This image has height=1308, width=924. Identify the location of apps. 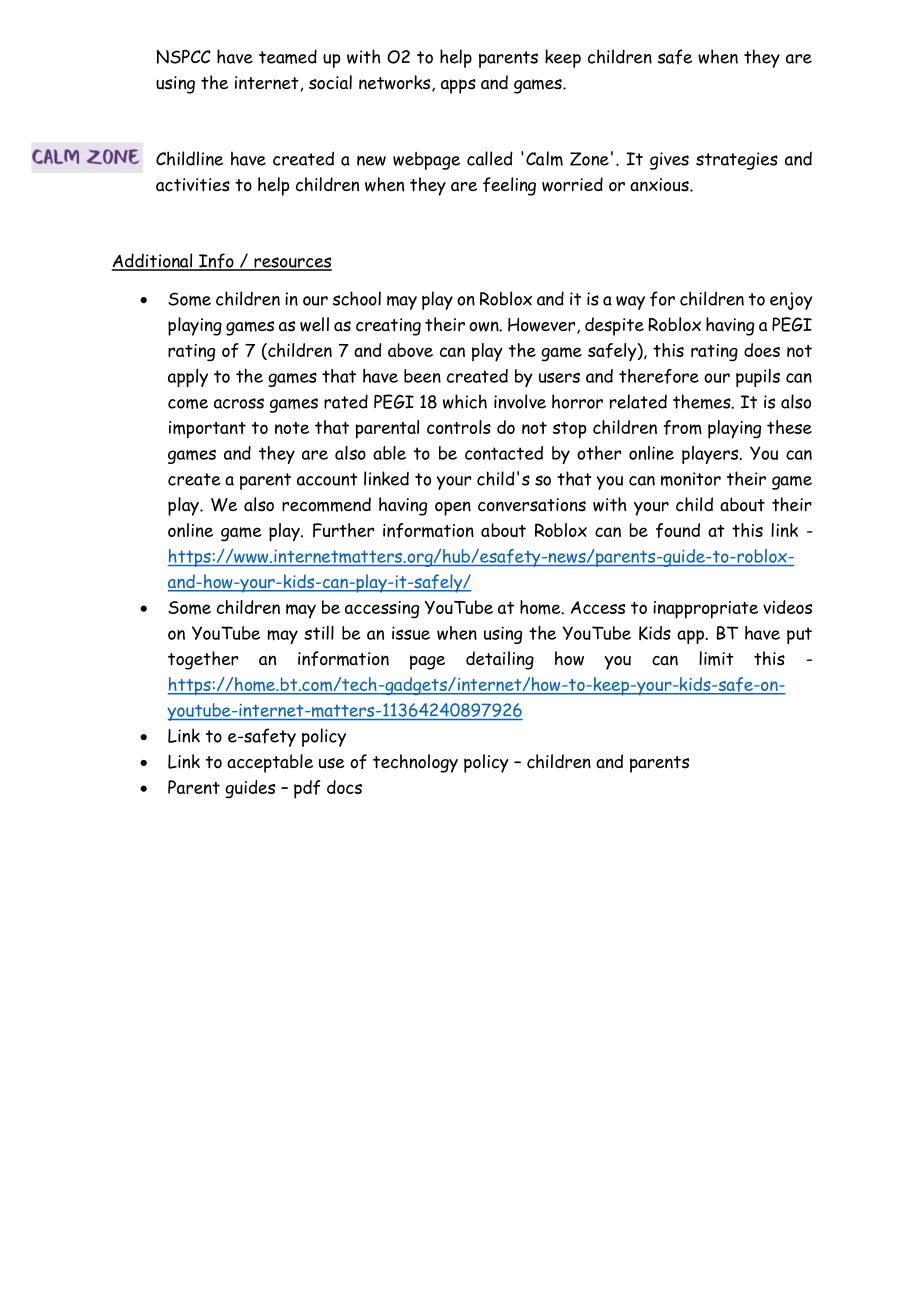
(458, 86).
